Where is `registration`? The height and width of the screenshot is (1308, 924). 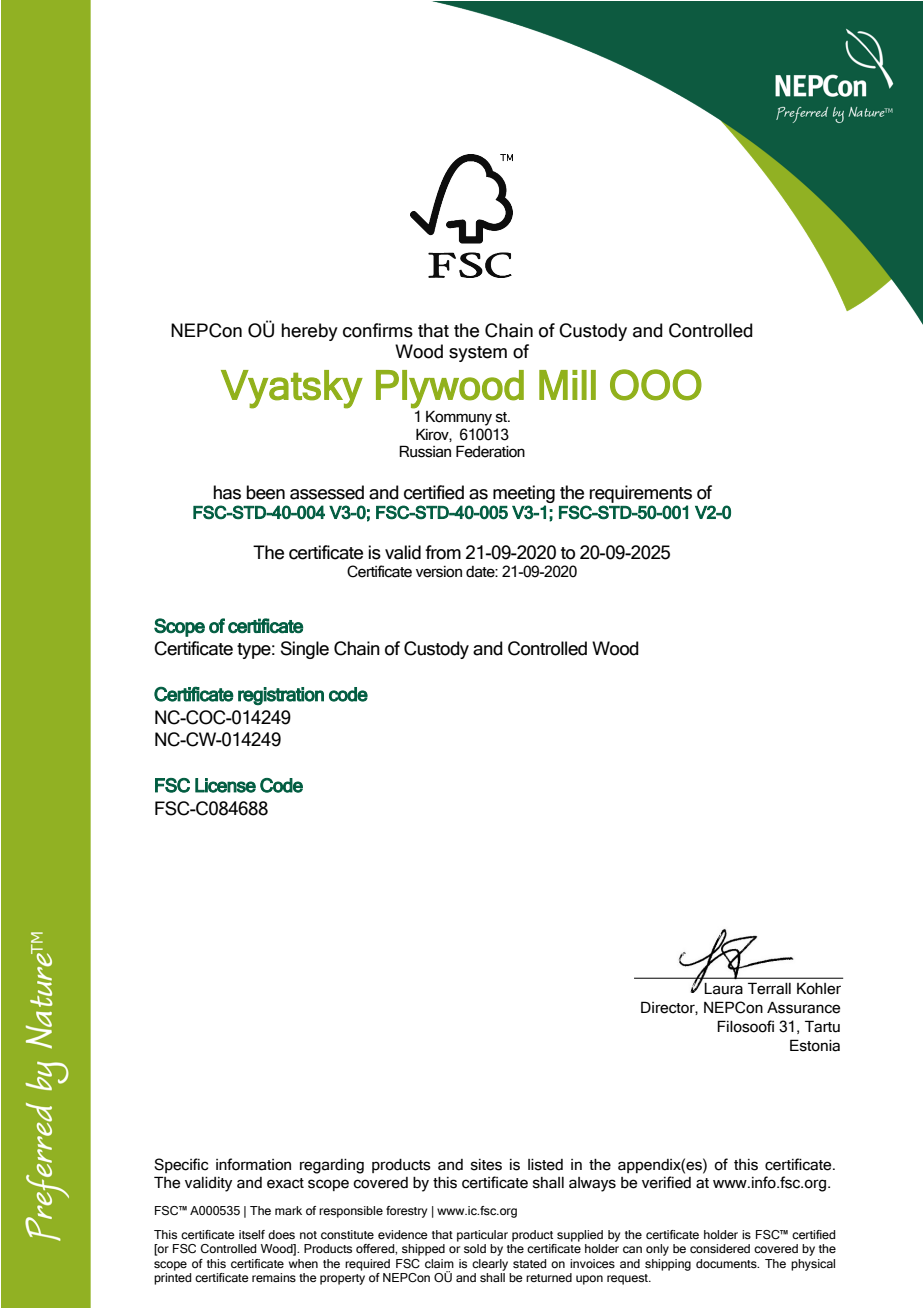
registration is located at coordinates (281, 696).
